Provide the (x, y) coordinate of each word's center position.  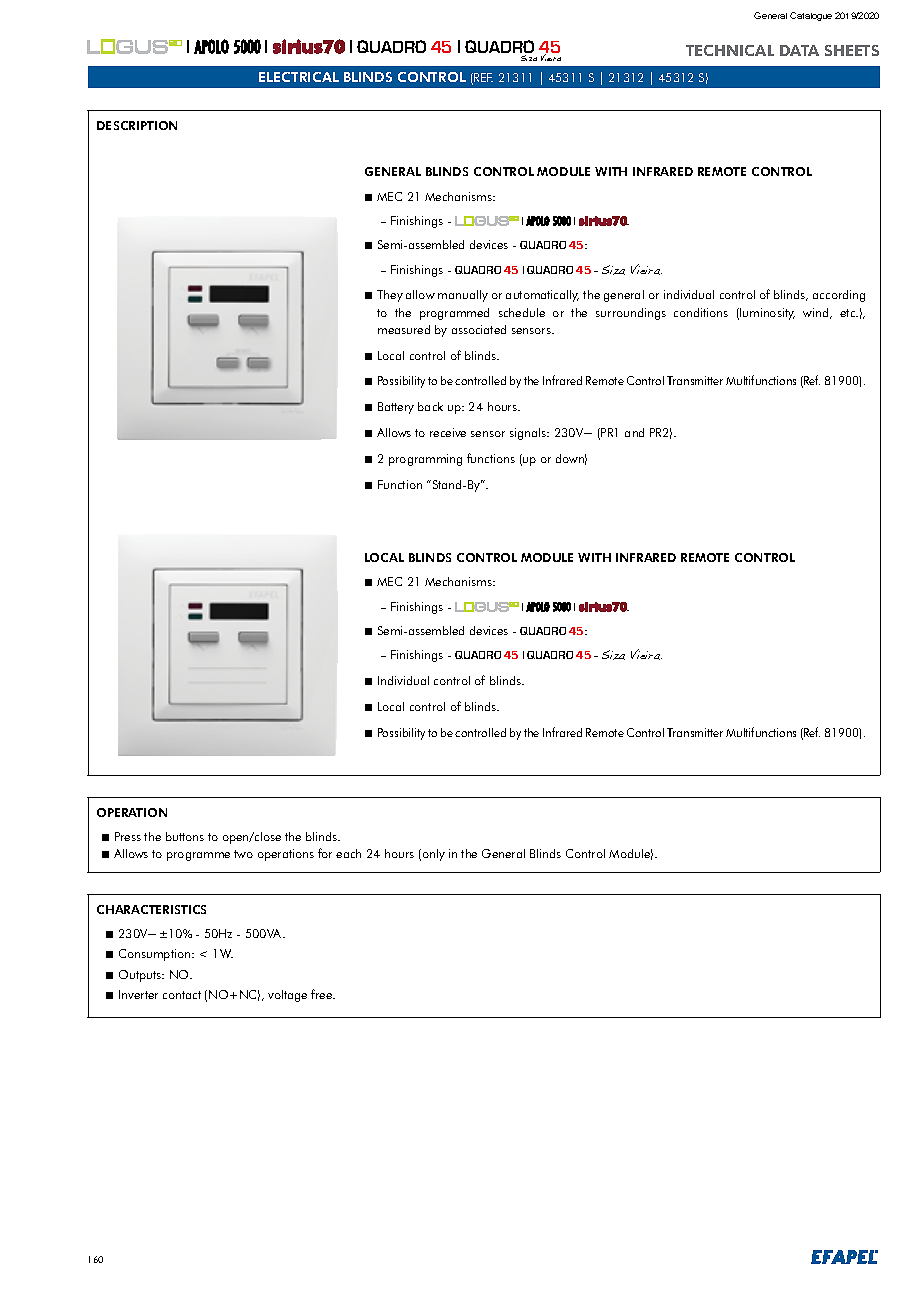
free (323, 994)
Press (128, 836)
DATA (799, 50)
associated (479, 329)
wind (817, 313)
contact (182, 995)
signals (529, 434)
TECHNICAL (730, 50)
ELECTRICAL (299, 77)
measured (404, 329)
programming (425, 460)
